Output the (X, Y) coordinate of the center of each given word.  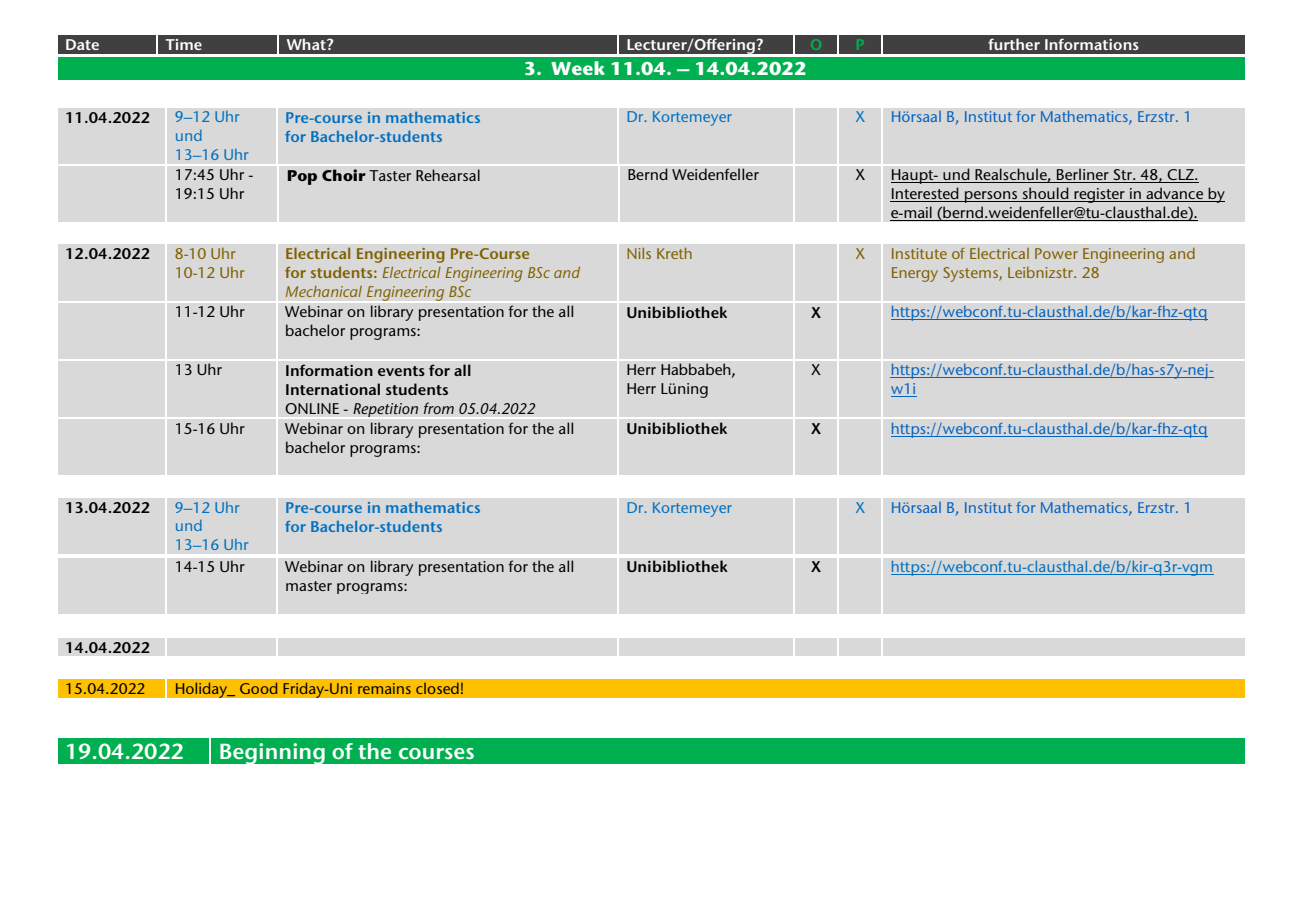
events (401, 371)
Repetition (385, 410)
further (1014, 44)
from (439, 408)
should (1045, 194)
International (333, 389)
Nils (639, 253)
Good (258, 688)
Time (183, 44)
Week (578, 68)
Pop (302, 177)
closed (437, 688)
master (309, 586)
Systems (971, 274)
